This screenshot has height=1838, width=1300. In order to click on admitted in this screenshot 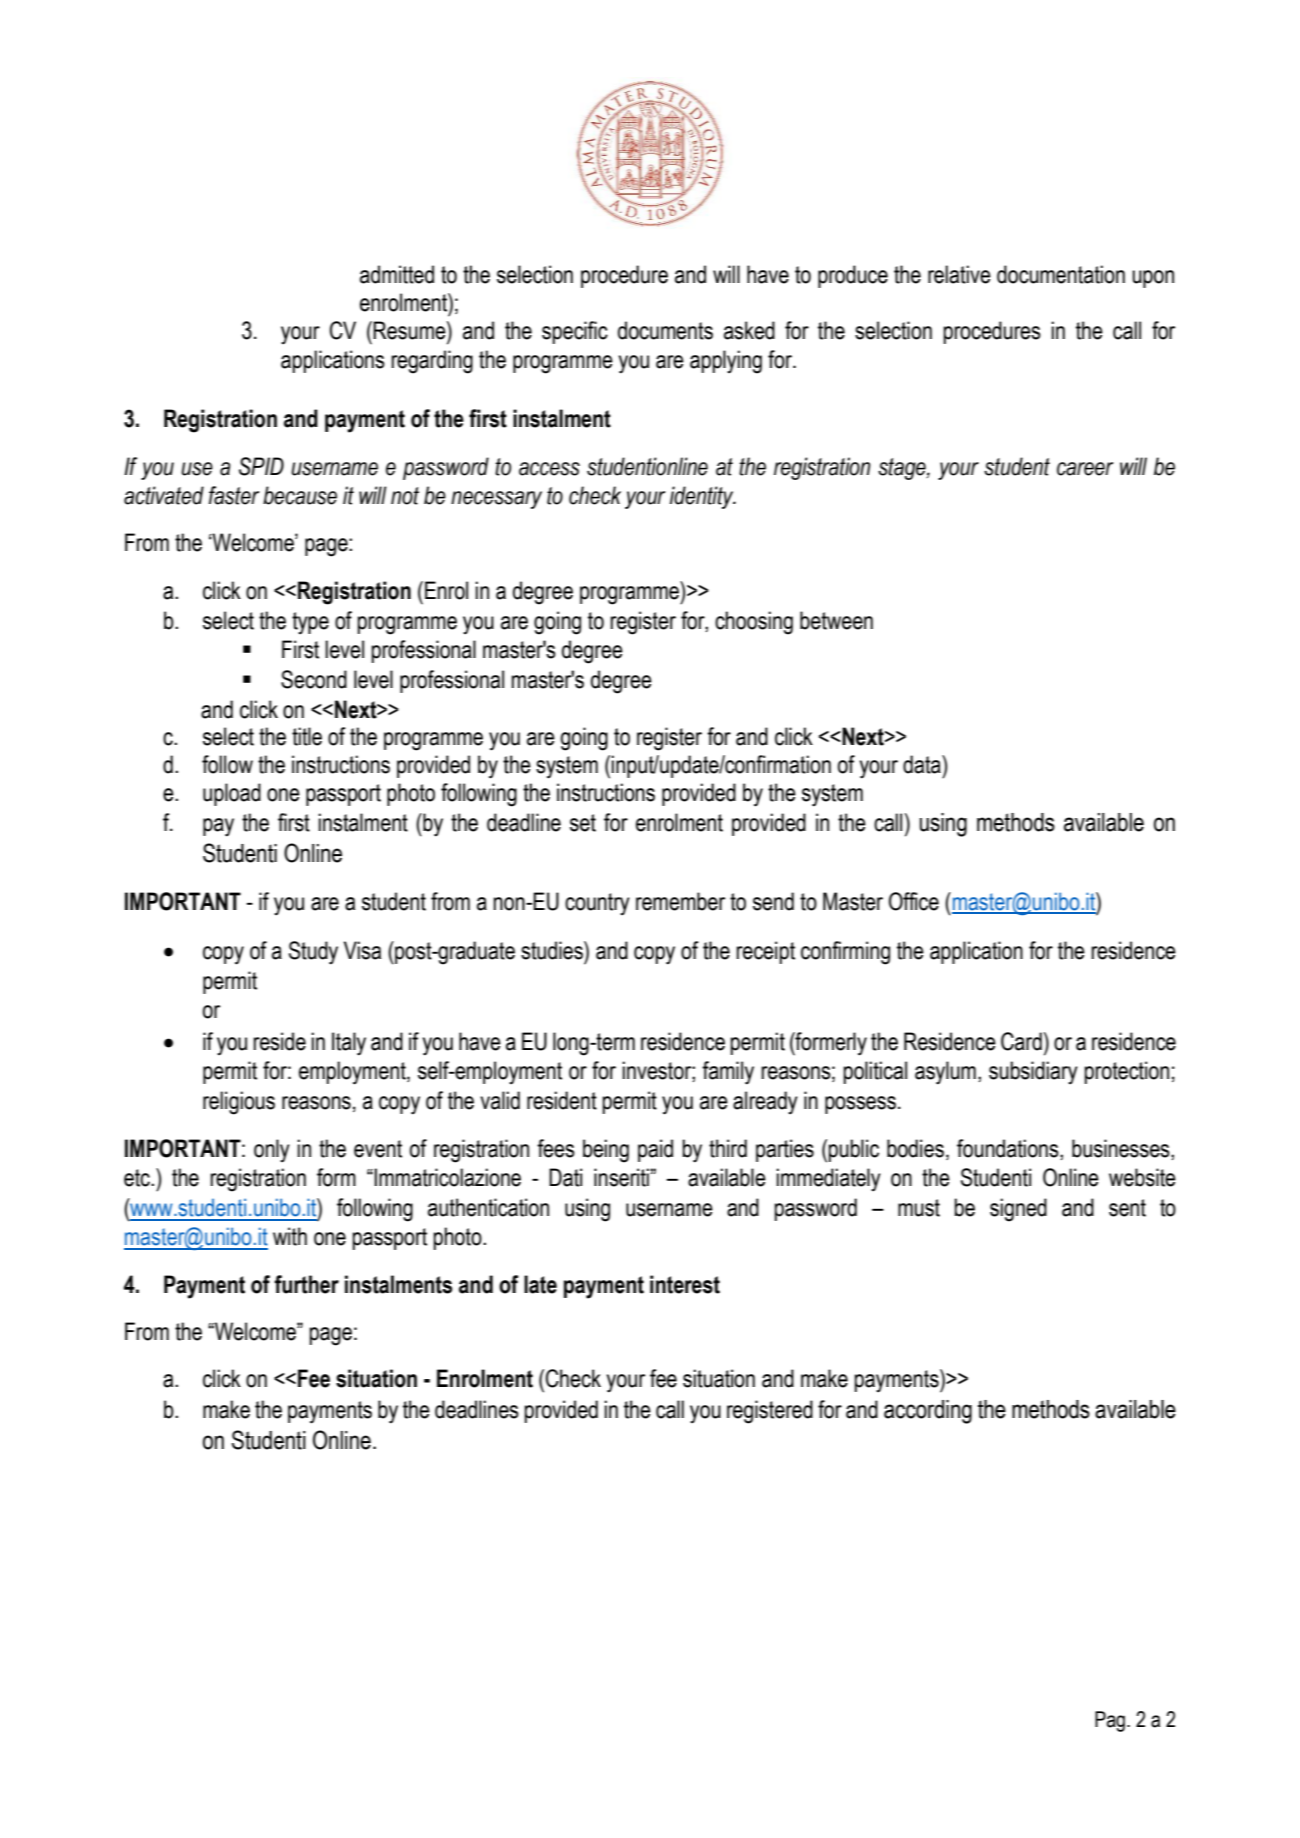, I will do `click(397, 274)`.
